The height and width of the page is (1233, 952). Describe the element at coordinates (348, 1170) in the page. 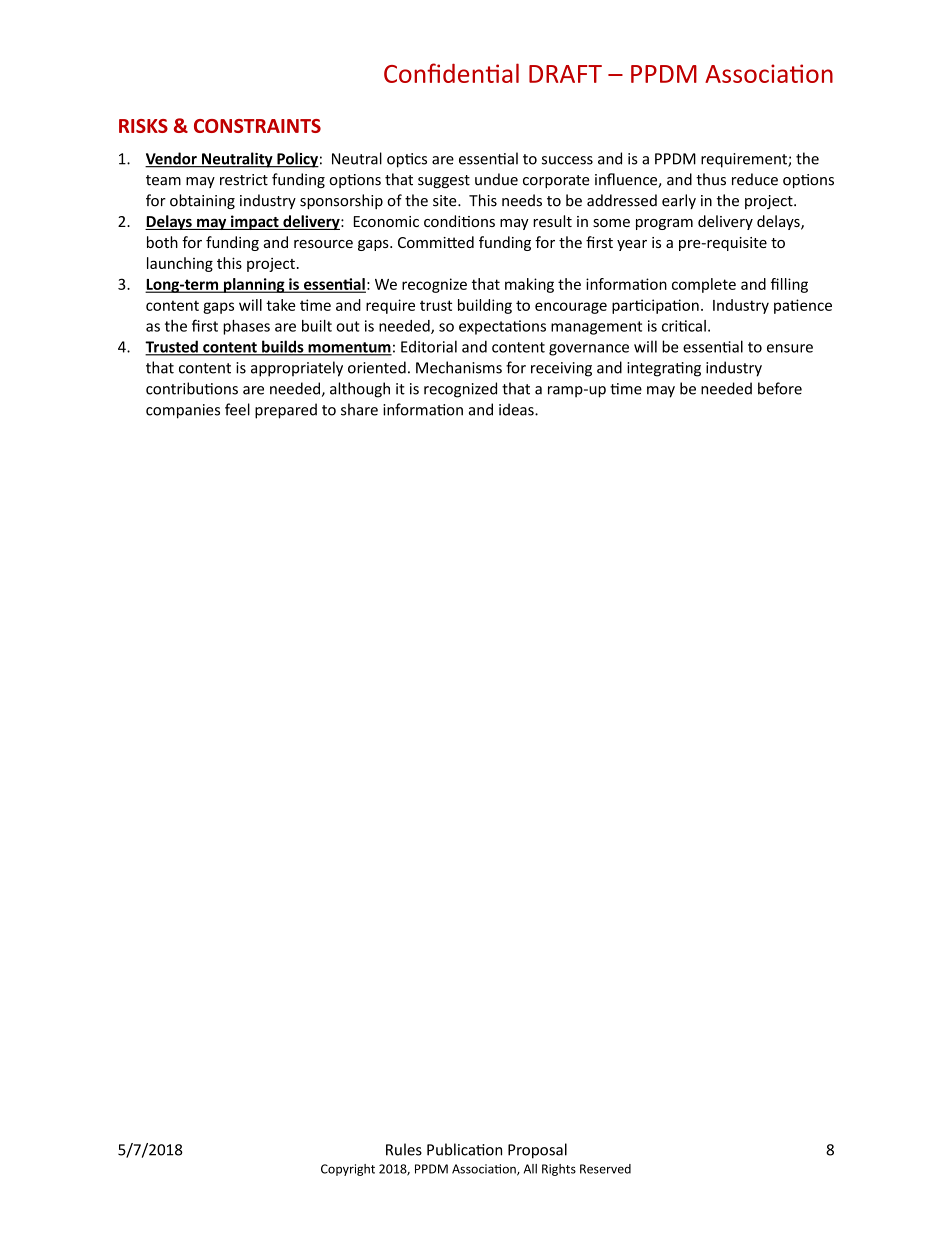

I see `Copyright` at that location.
